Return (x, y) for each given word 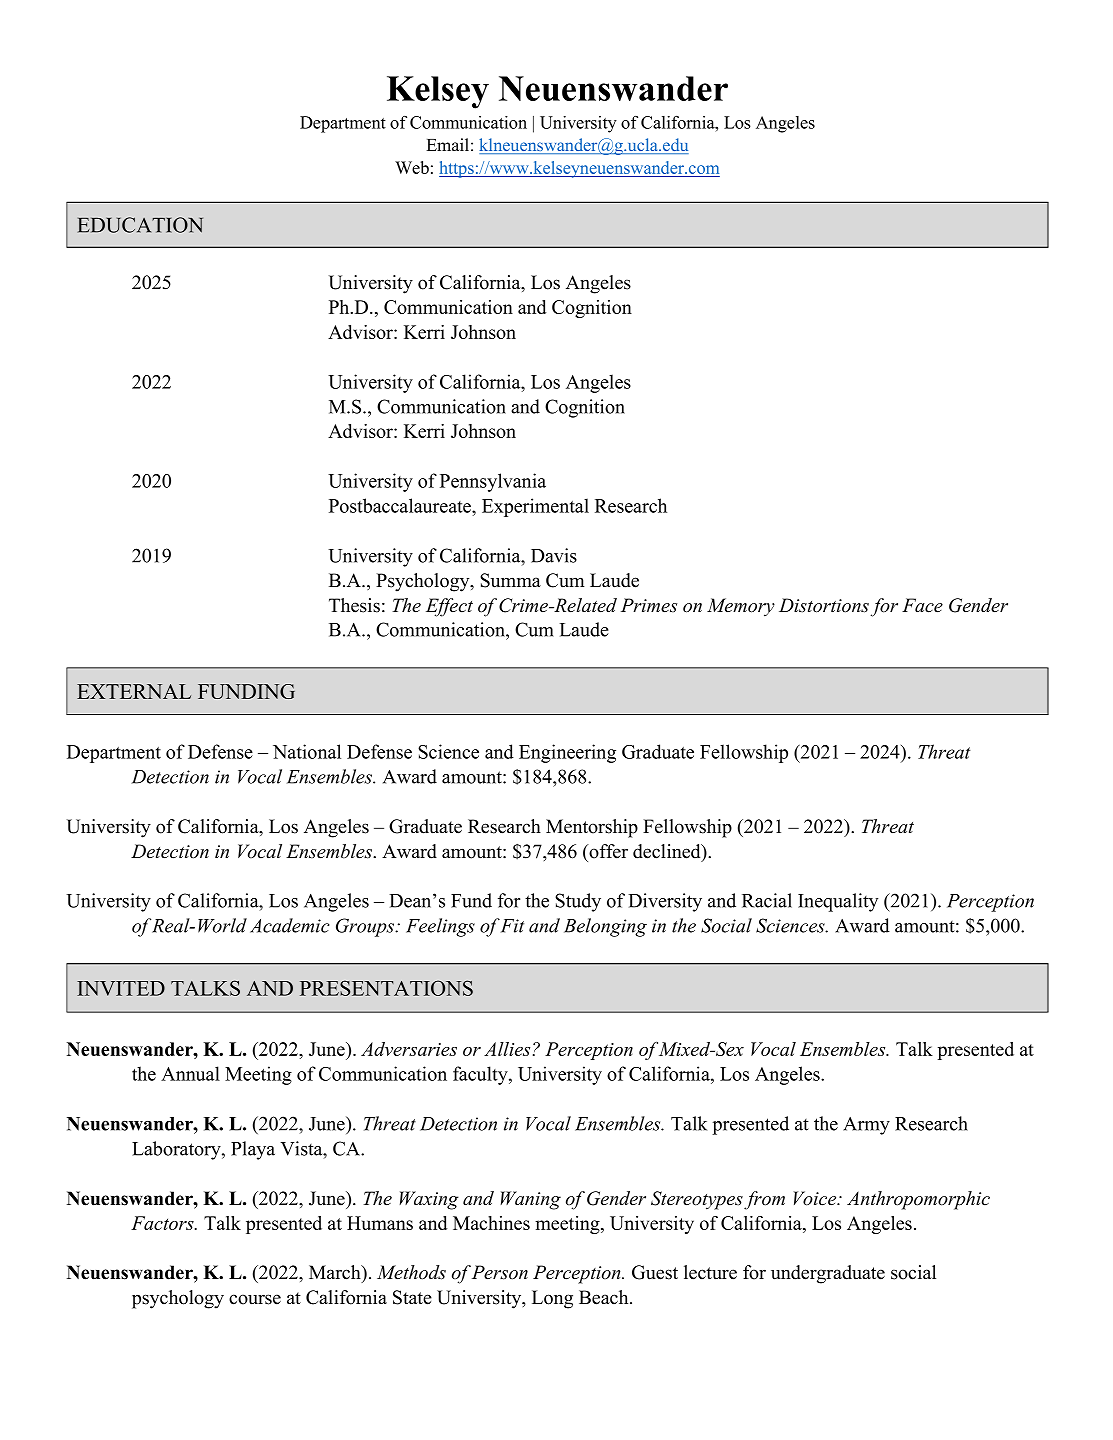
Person (500, 1272)
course (255, 1299)
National (307, 751)
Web (412, 167)
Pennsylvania (493, 482)
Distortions (824, 605)
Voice (816, 1198)
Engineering (567, 753)
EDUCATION (140, 225)
